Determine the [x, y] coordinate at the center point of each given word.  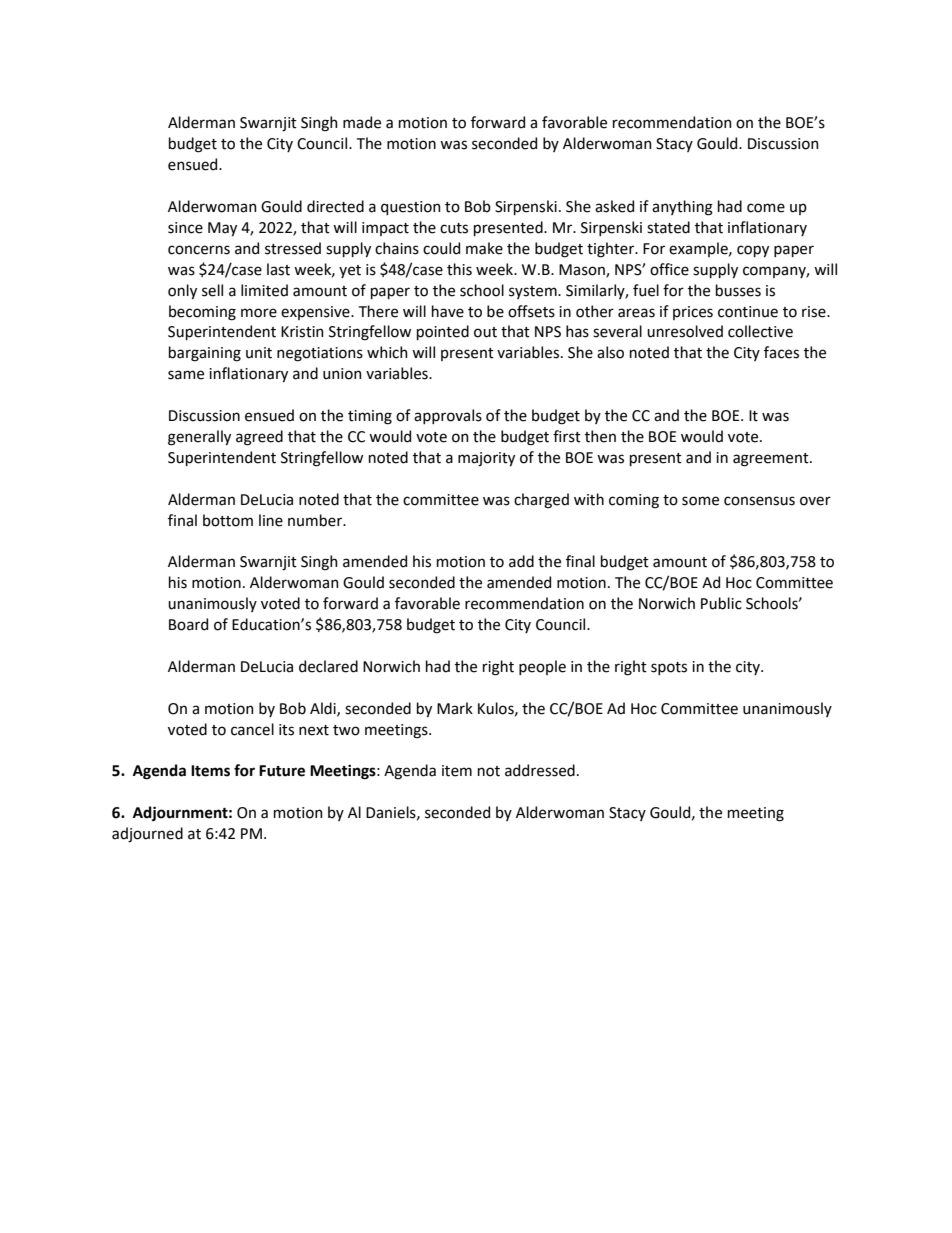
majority [486, 459]
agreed [259, 438]
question [411, 208]
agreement [772, 460]
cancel [252, 729]
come [766, 208]
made [362, 122]
